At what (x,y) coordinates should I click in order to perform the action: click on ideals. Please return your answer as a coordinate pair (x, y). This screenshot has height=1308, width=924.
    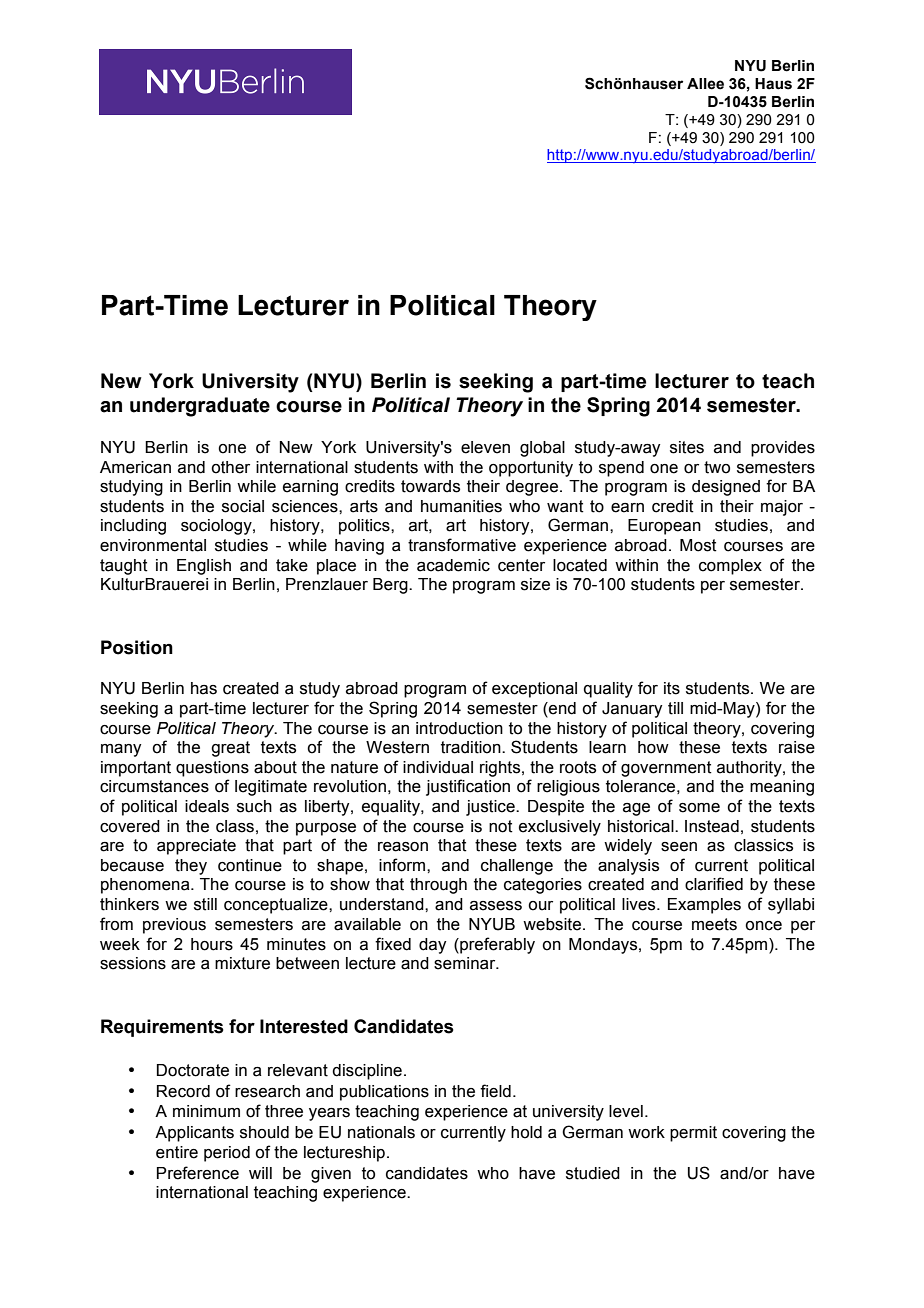
    Looking at the image, I should click on (207, 806).
